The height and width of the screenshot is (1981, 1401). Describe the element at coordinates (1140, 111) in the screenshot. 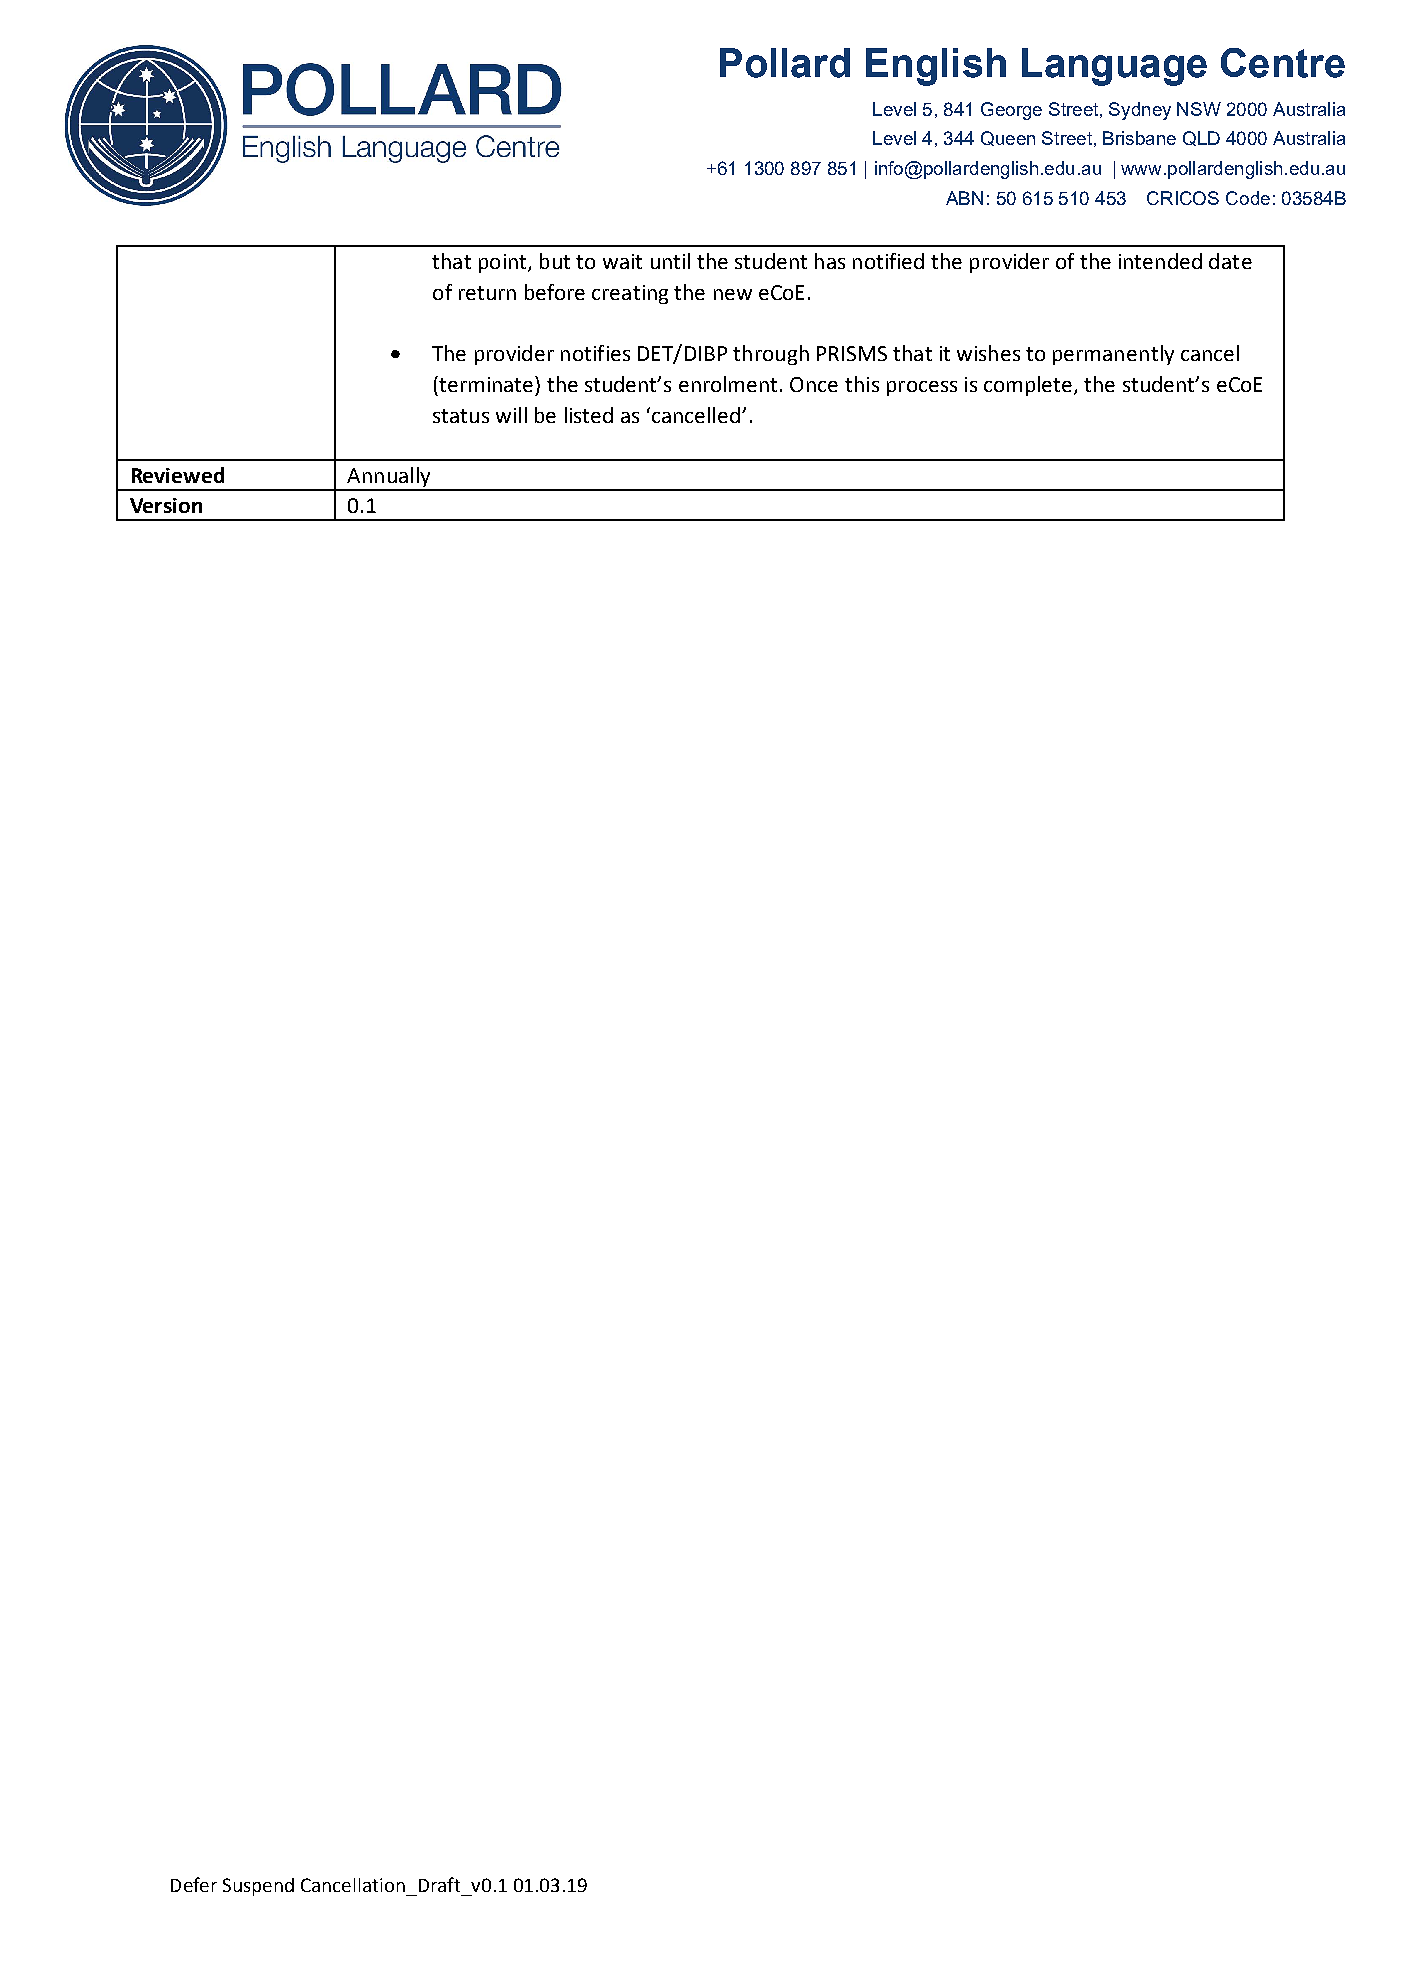

I see `Sydney` at that location.
